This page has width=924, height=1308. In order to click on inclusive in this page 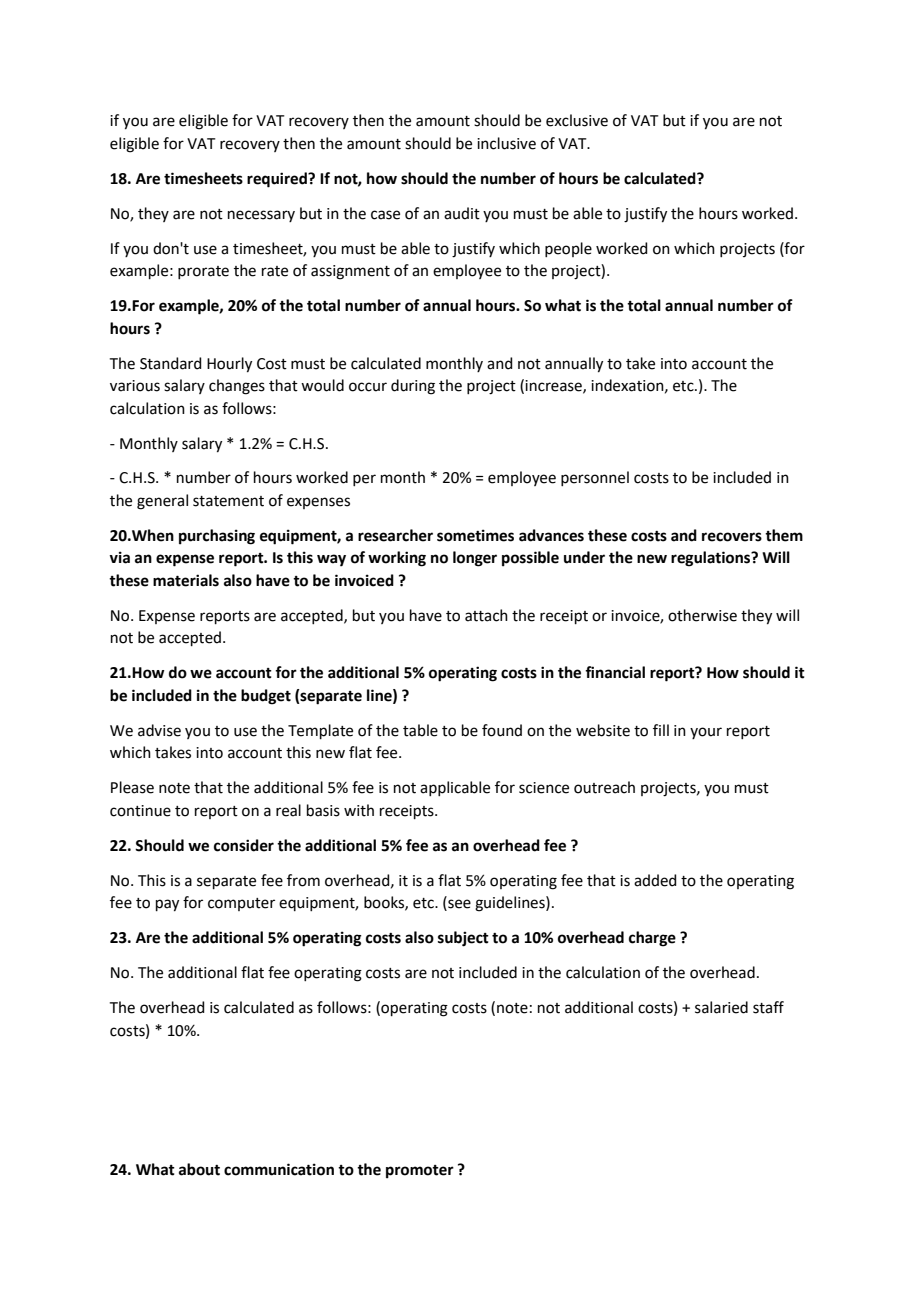, I will do `click(506, 143)`.
